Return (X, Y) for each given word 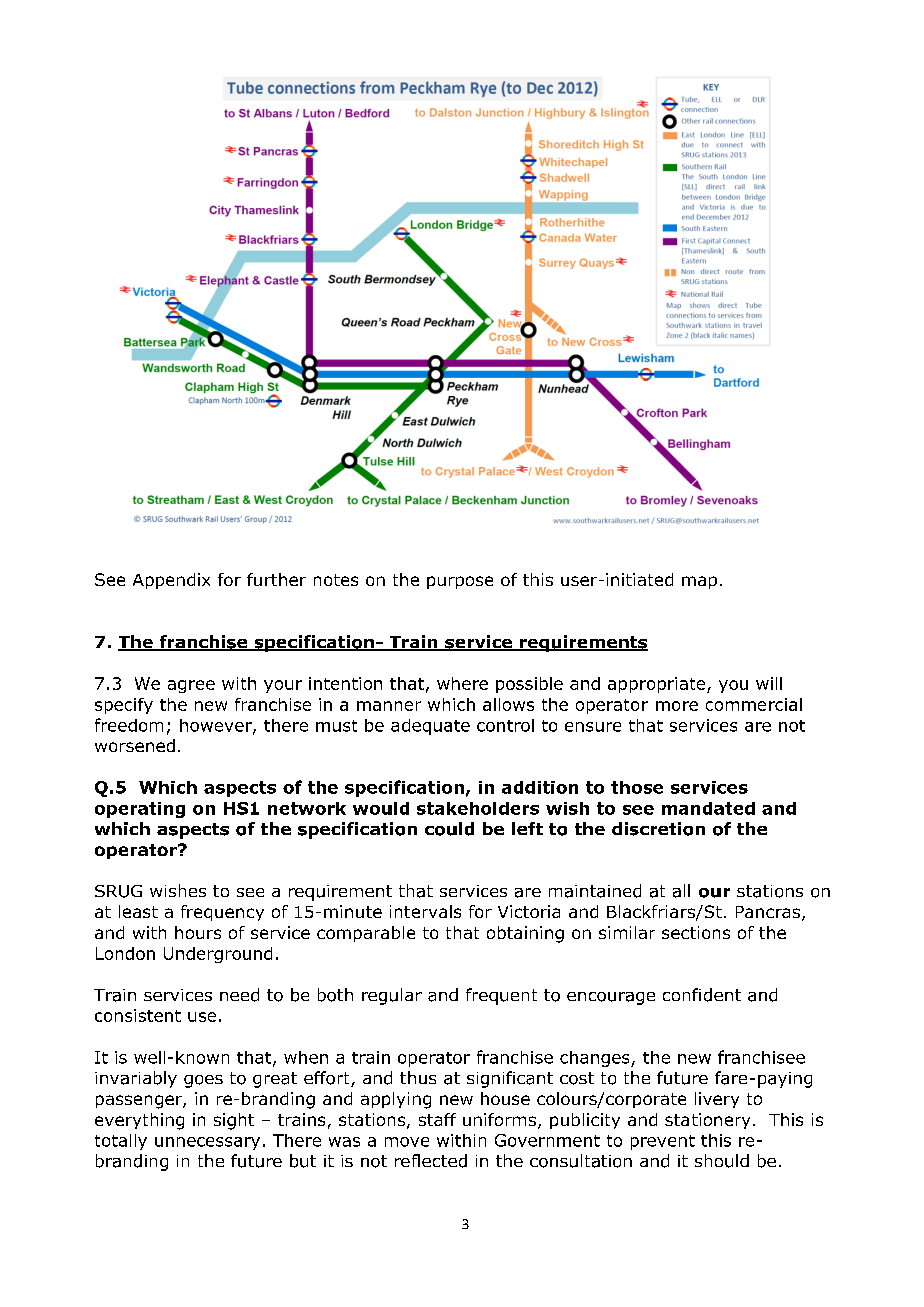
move (407, 1142)
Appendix (171, 581)
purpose (460, 582)
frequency (222, 913)
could (449, 829)
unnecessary (207, 1143)
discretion (658, 829)
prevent (663, 1142)
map (699, 582)
